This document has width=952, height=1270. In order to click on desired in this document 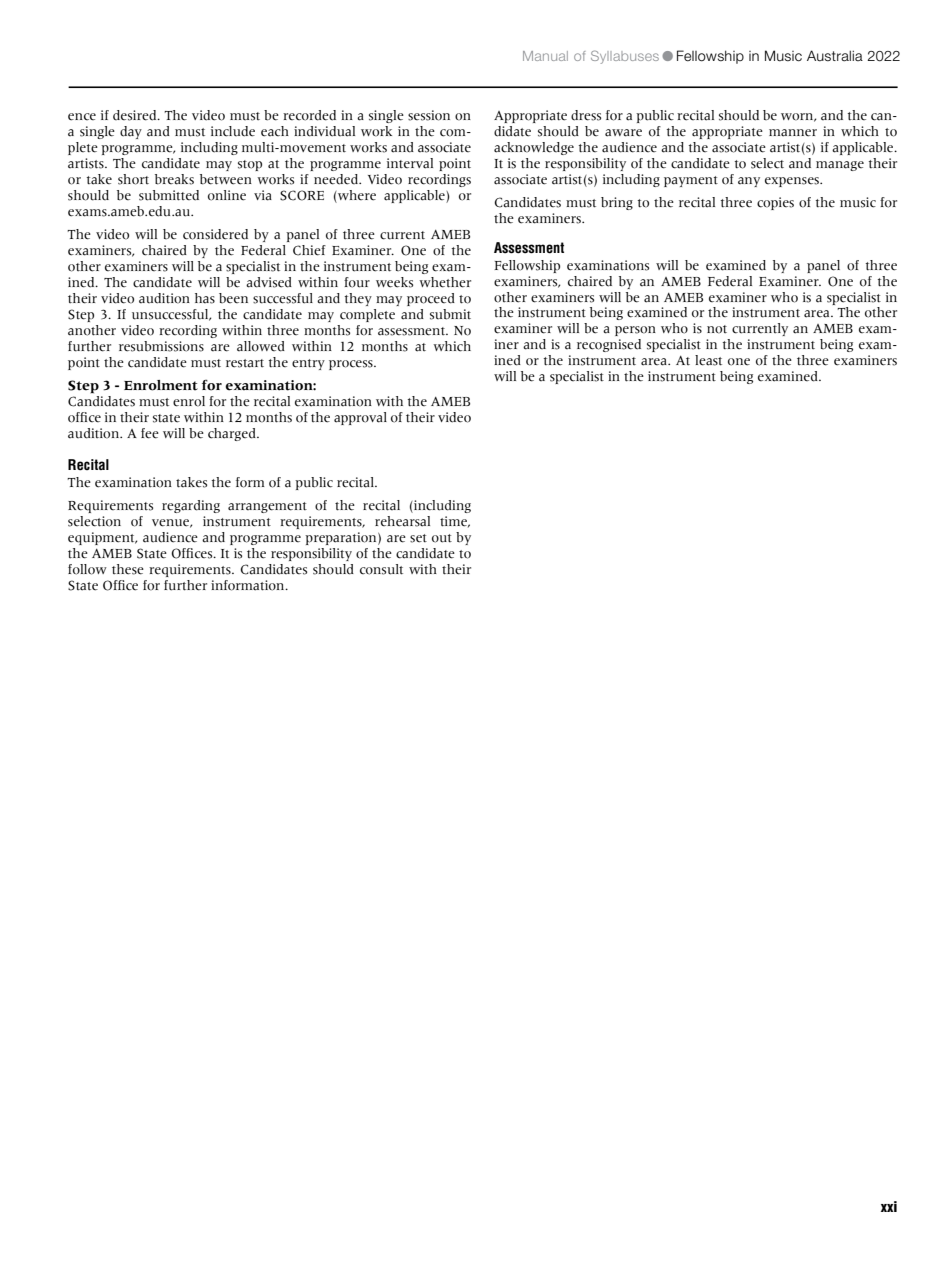, I will do `click(136, 115)`.
